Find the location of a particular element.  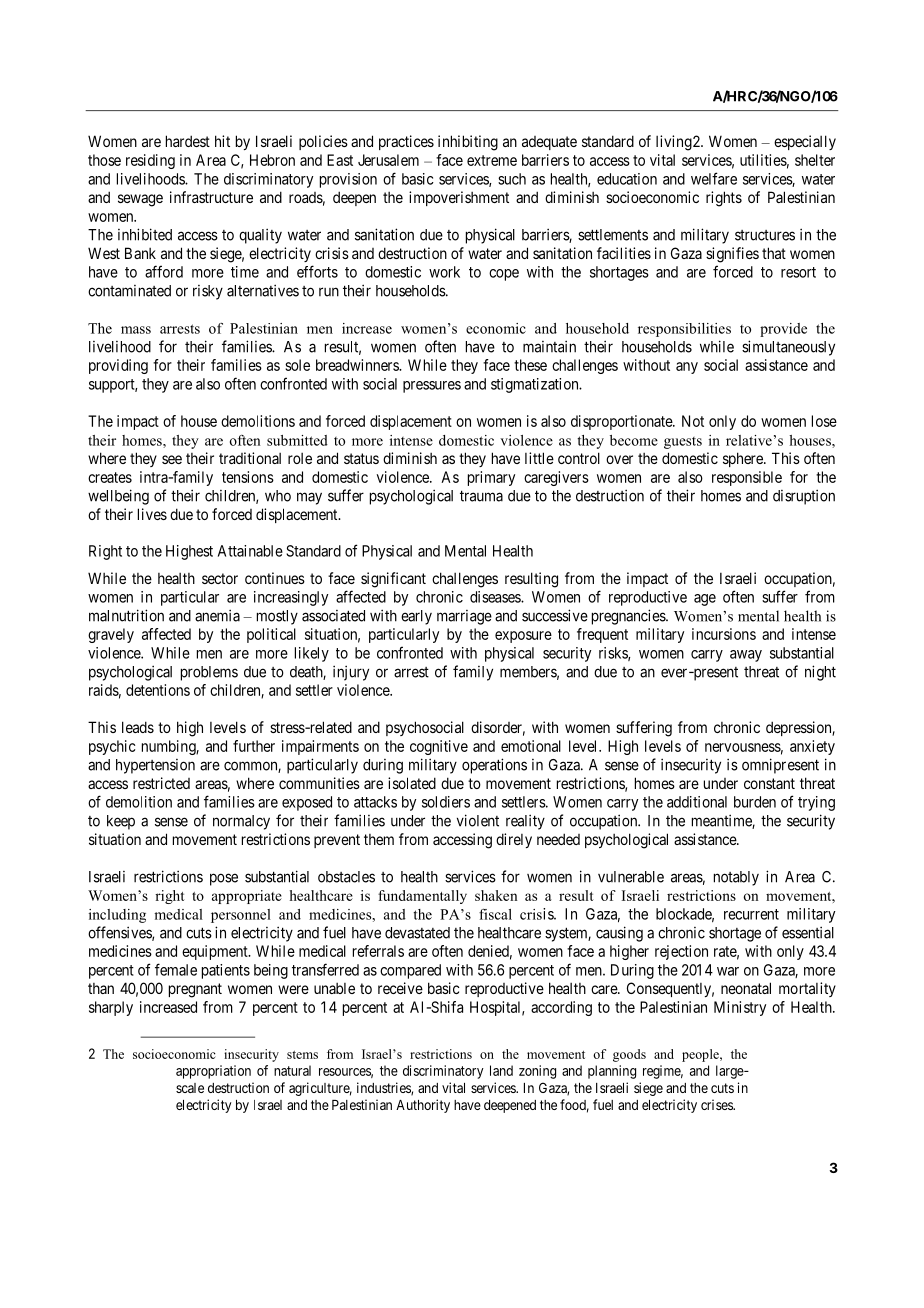

notably is located at coordinates (736, 878).
